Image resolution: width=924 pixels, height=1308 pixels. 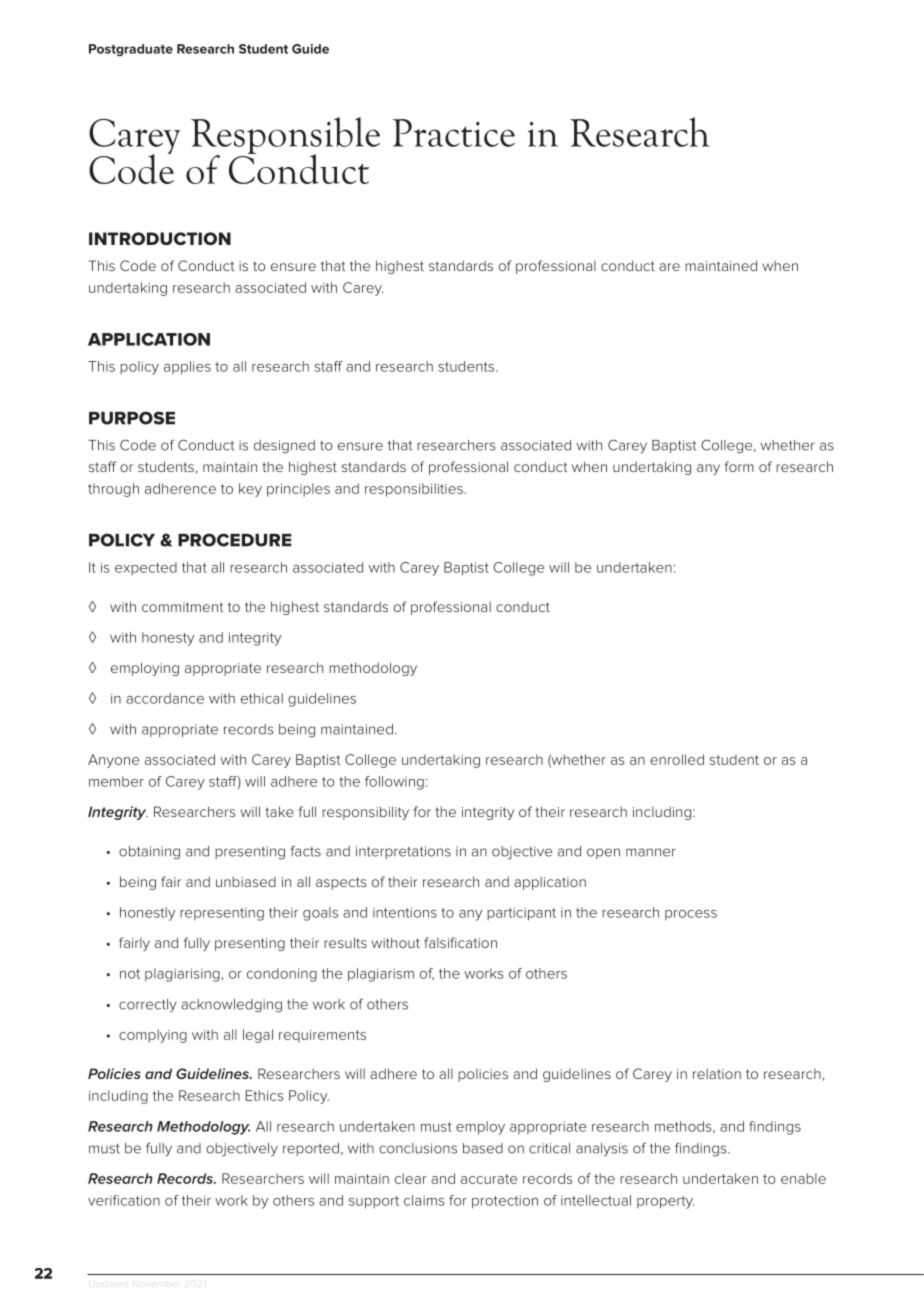 What do you see at coordinates (131, 50) in the screenshot?
I see `Postgraduate` at bounding box center [131, 50].
